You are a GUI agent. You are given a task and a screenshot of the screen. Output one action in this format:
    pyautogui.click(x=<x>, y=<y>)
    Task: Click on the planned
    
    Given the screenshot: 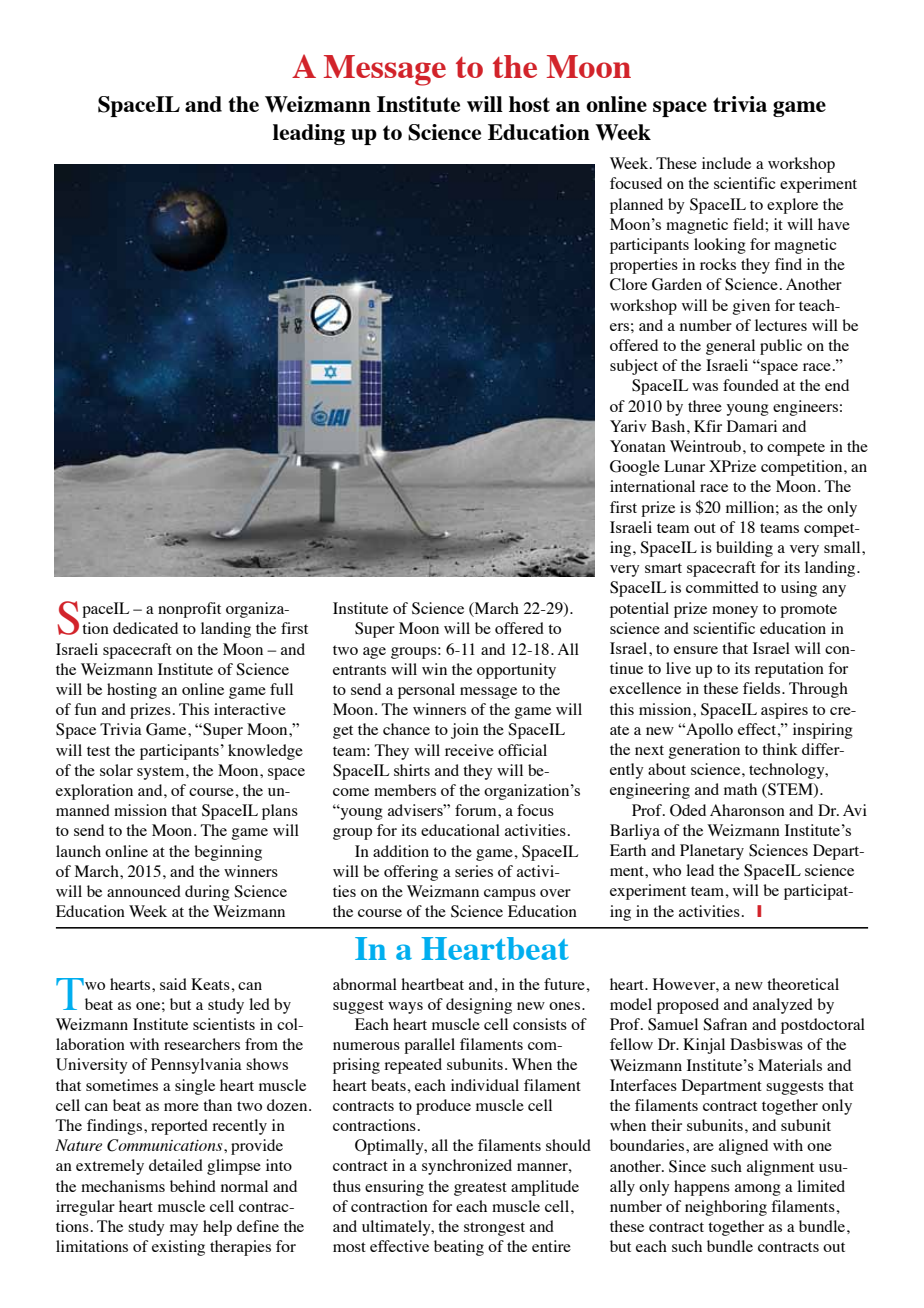 What is the action you would take?
    pyautogui.click(x=636, y=206)
